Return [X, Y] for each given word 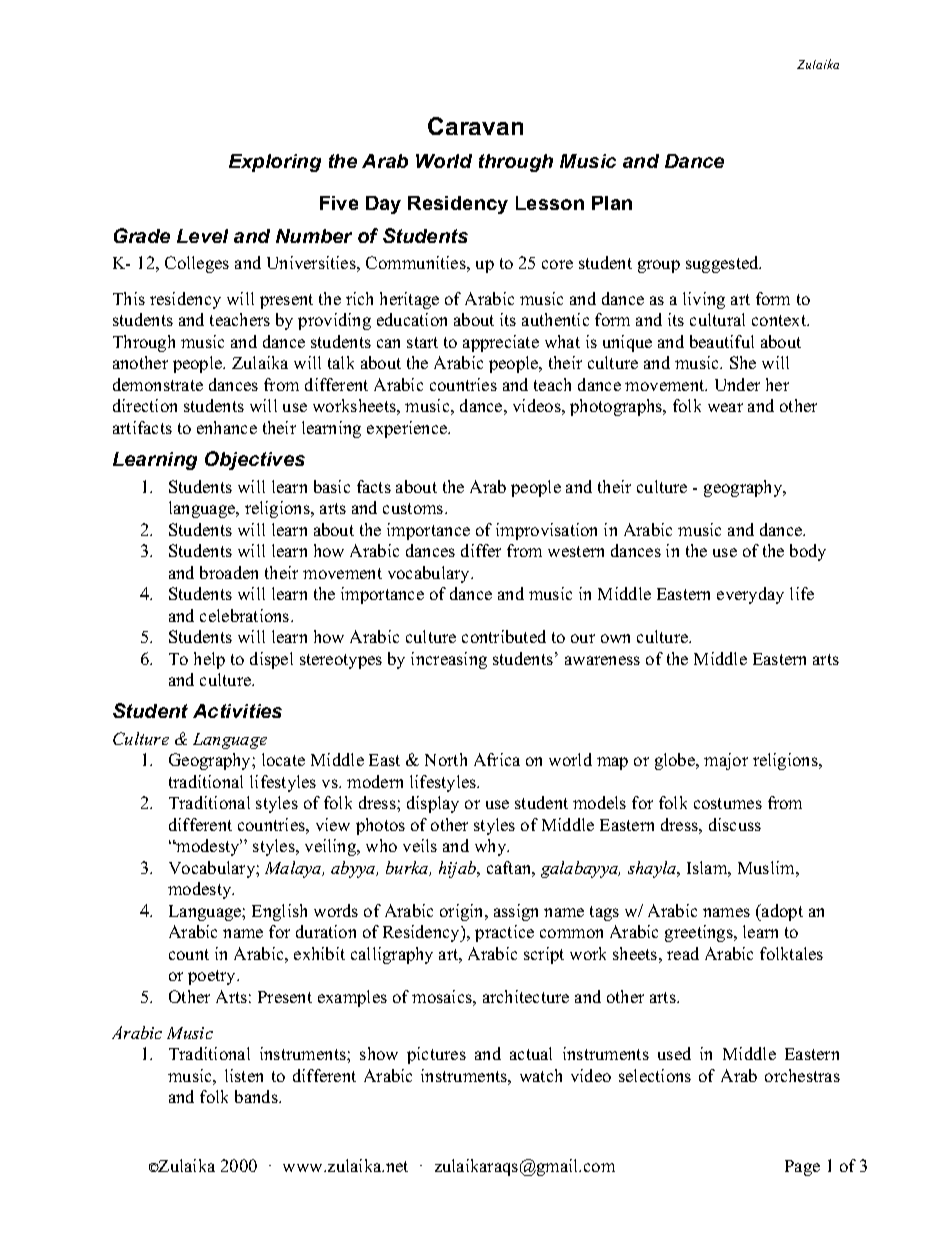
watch [541, 1075]
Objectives [255, 460]
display [433, 804]
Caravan [475, 126]
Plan [612, 203]
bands [257, 1096]
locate [283, 759]
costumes [728, 803]
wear [725, 407]
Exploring [275, 163]
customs [414, 508]
